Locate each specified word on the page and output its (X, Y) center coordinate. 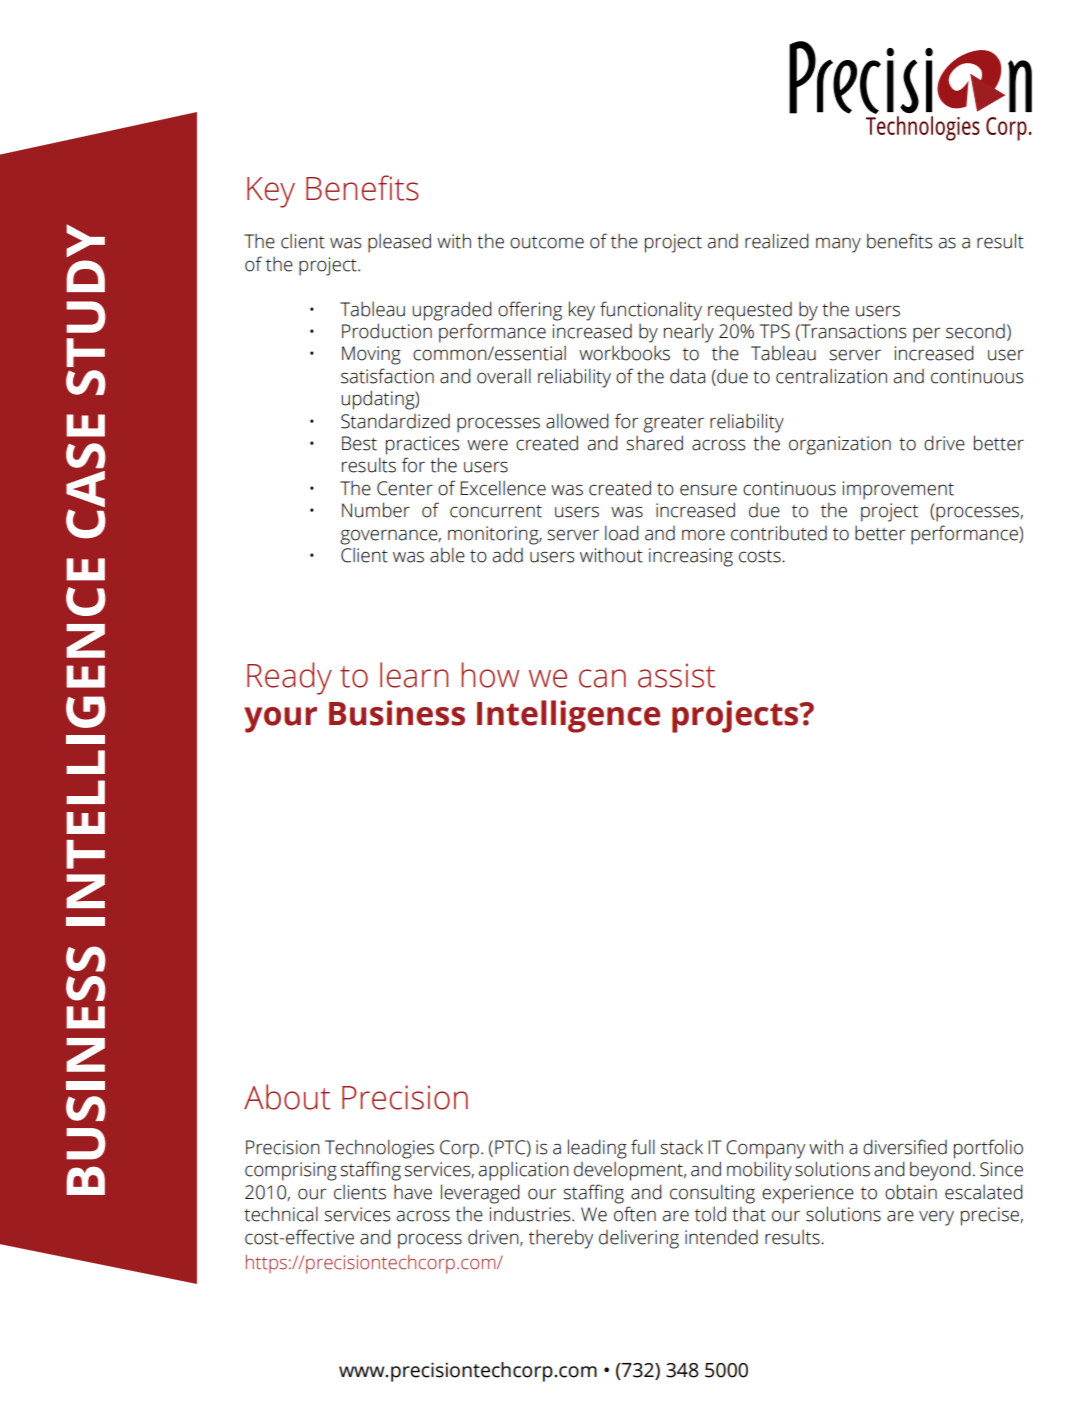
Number (376, 510)
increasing (691, 557)
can (602, 678)
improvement (898, 490)
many (838, 245)
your (280, 720)
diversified (905, 1147)
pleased (399, 243)
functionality (651, 311)
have (413, 1192)
